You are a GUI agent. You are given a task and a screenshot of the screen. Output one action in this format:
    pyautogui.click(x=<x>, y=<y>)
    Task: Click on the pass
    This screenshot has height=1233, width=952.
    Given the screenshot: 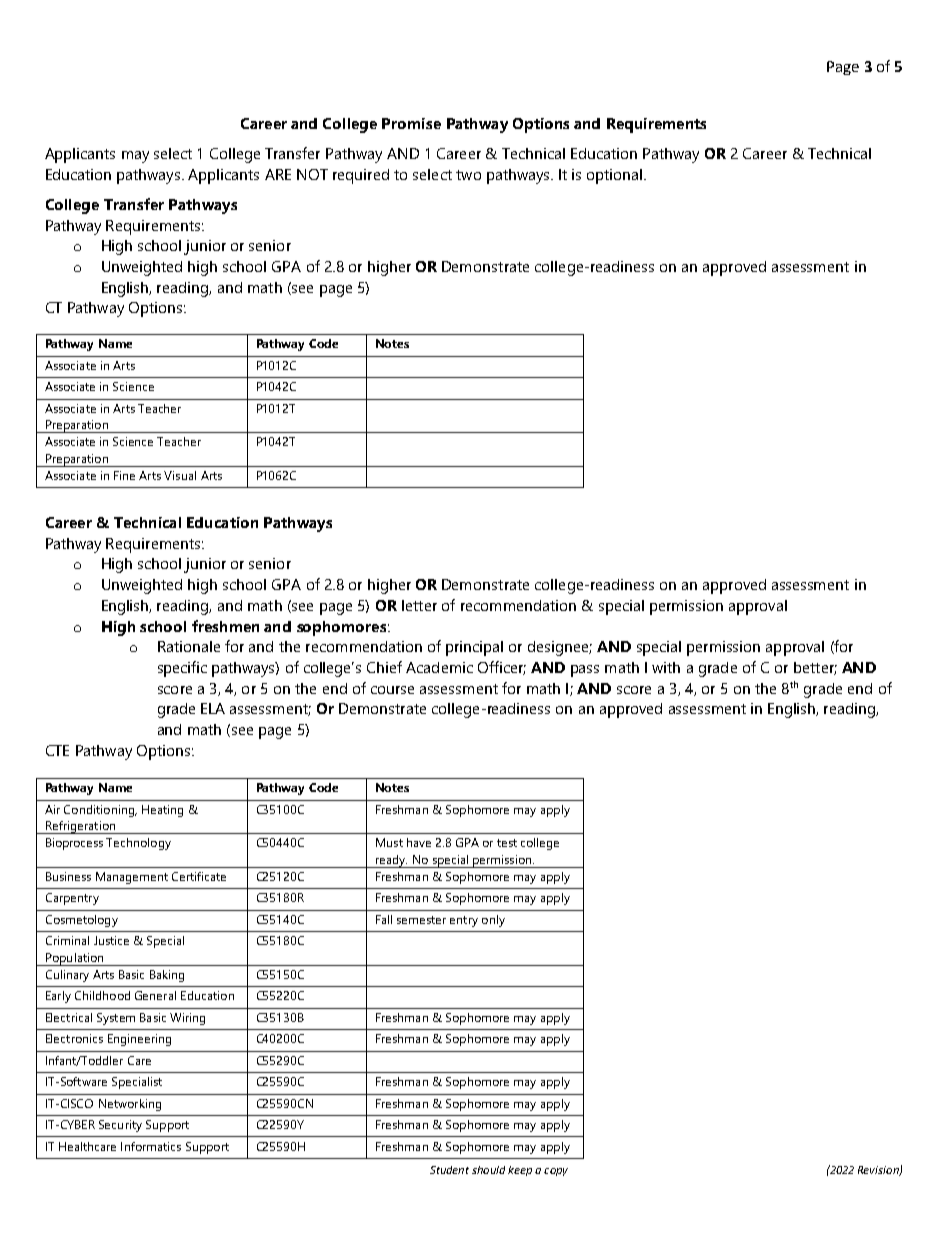 What is the action you would take?
    pyautogui.click(x=585, y=671)
